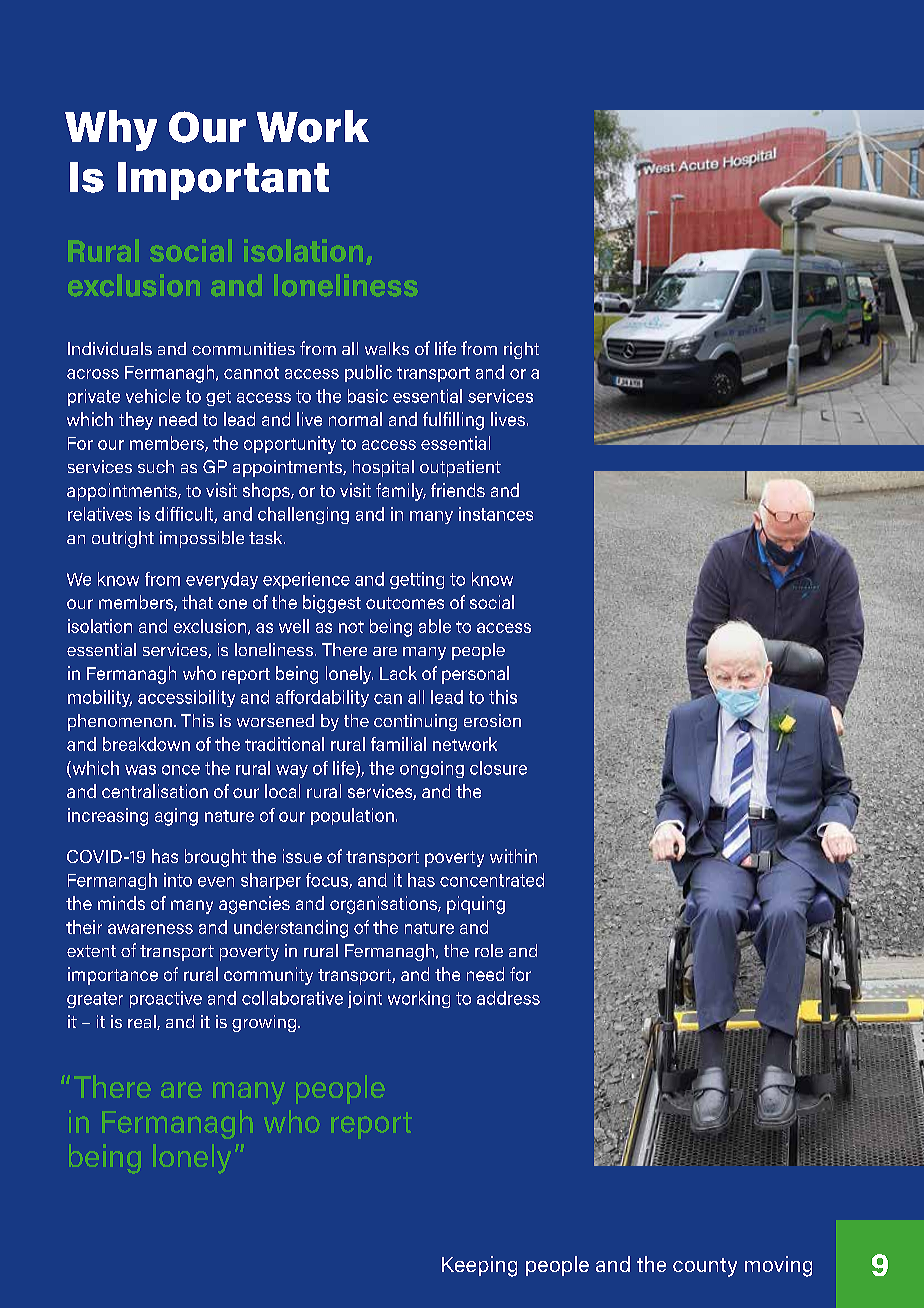 The image size is (924, 1308). Describe the element at coordinates (176, 817) in the screenshot. I see `aging` at that location.
